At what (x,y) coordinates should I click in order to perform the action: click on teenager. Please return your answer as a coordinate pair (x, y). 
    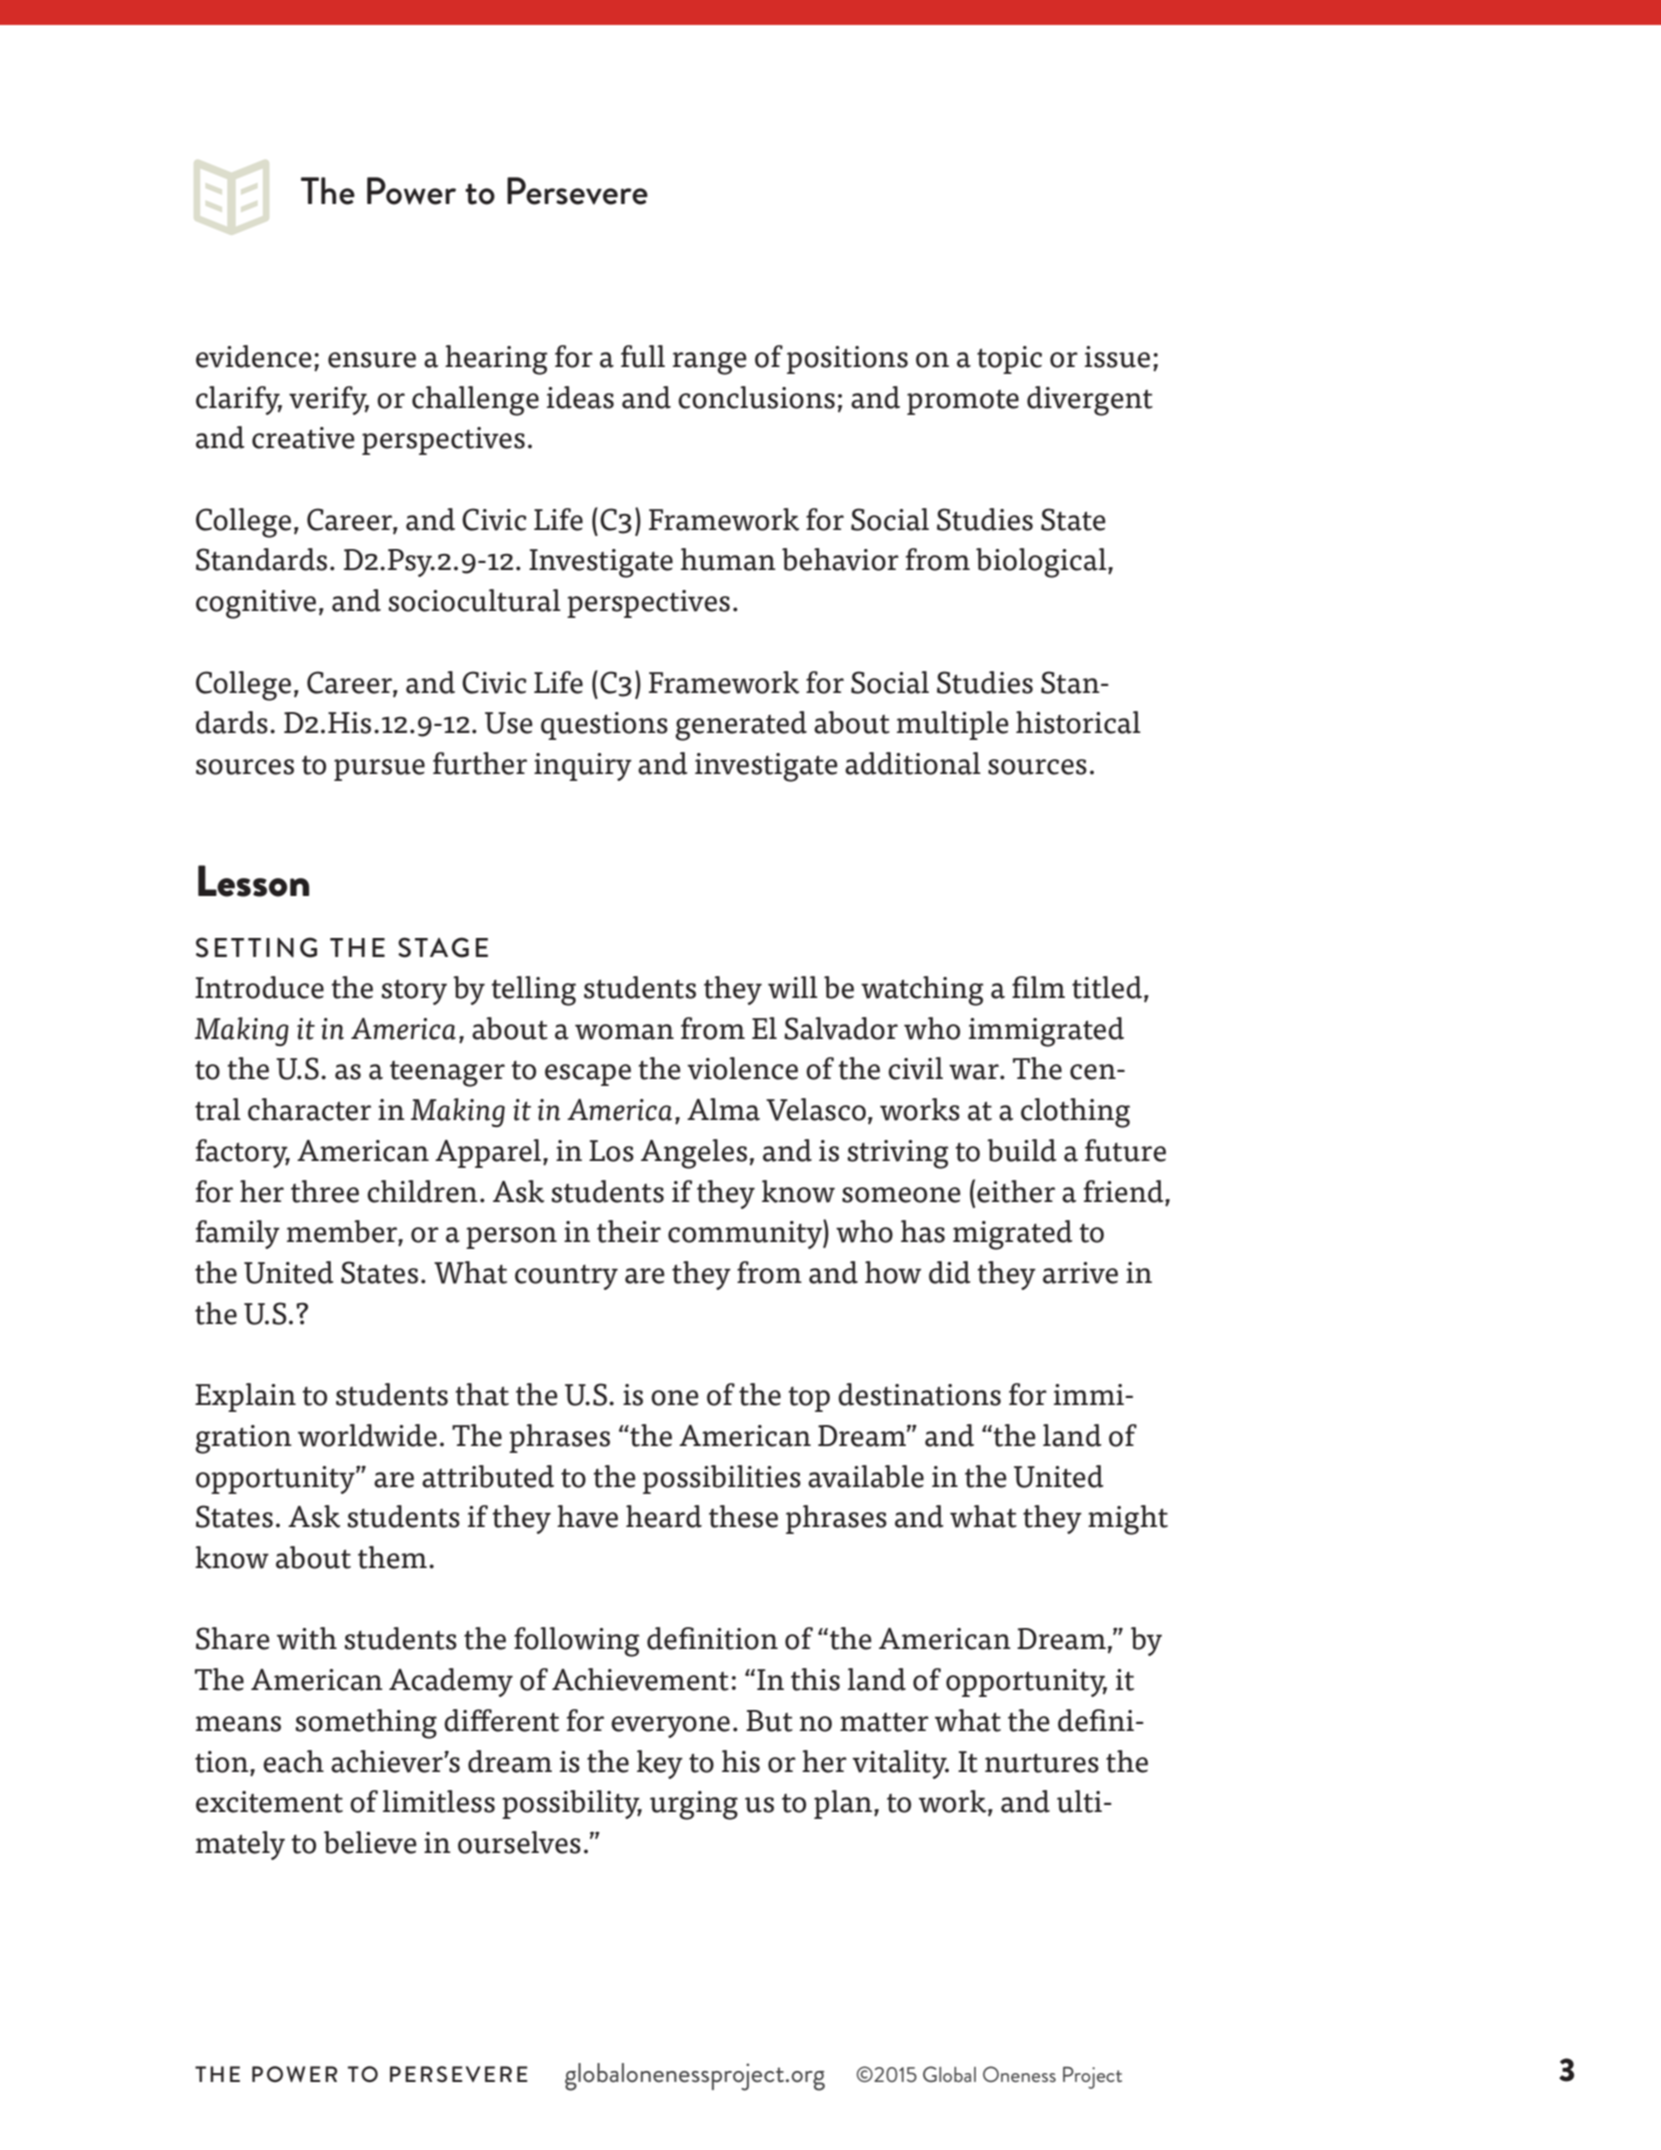
    Looking at the image, I should click on (447, 1074).
